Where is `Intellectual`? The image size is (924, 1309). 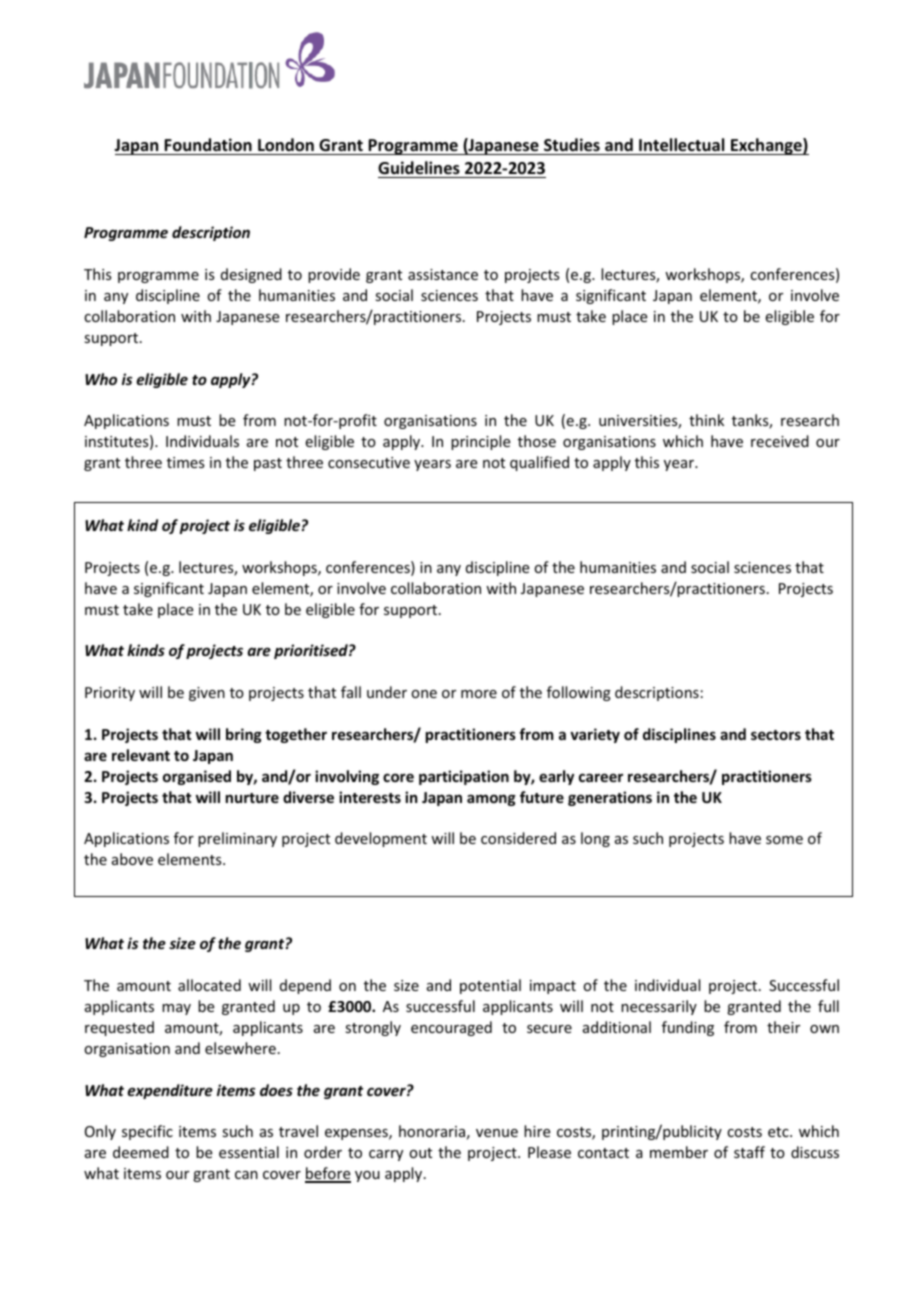
Intellectual is located at coordinates (681, 145).
